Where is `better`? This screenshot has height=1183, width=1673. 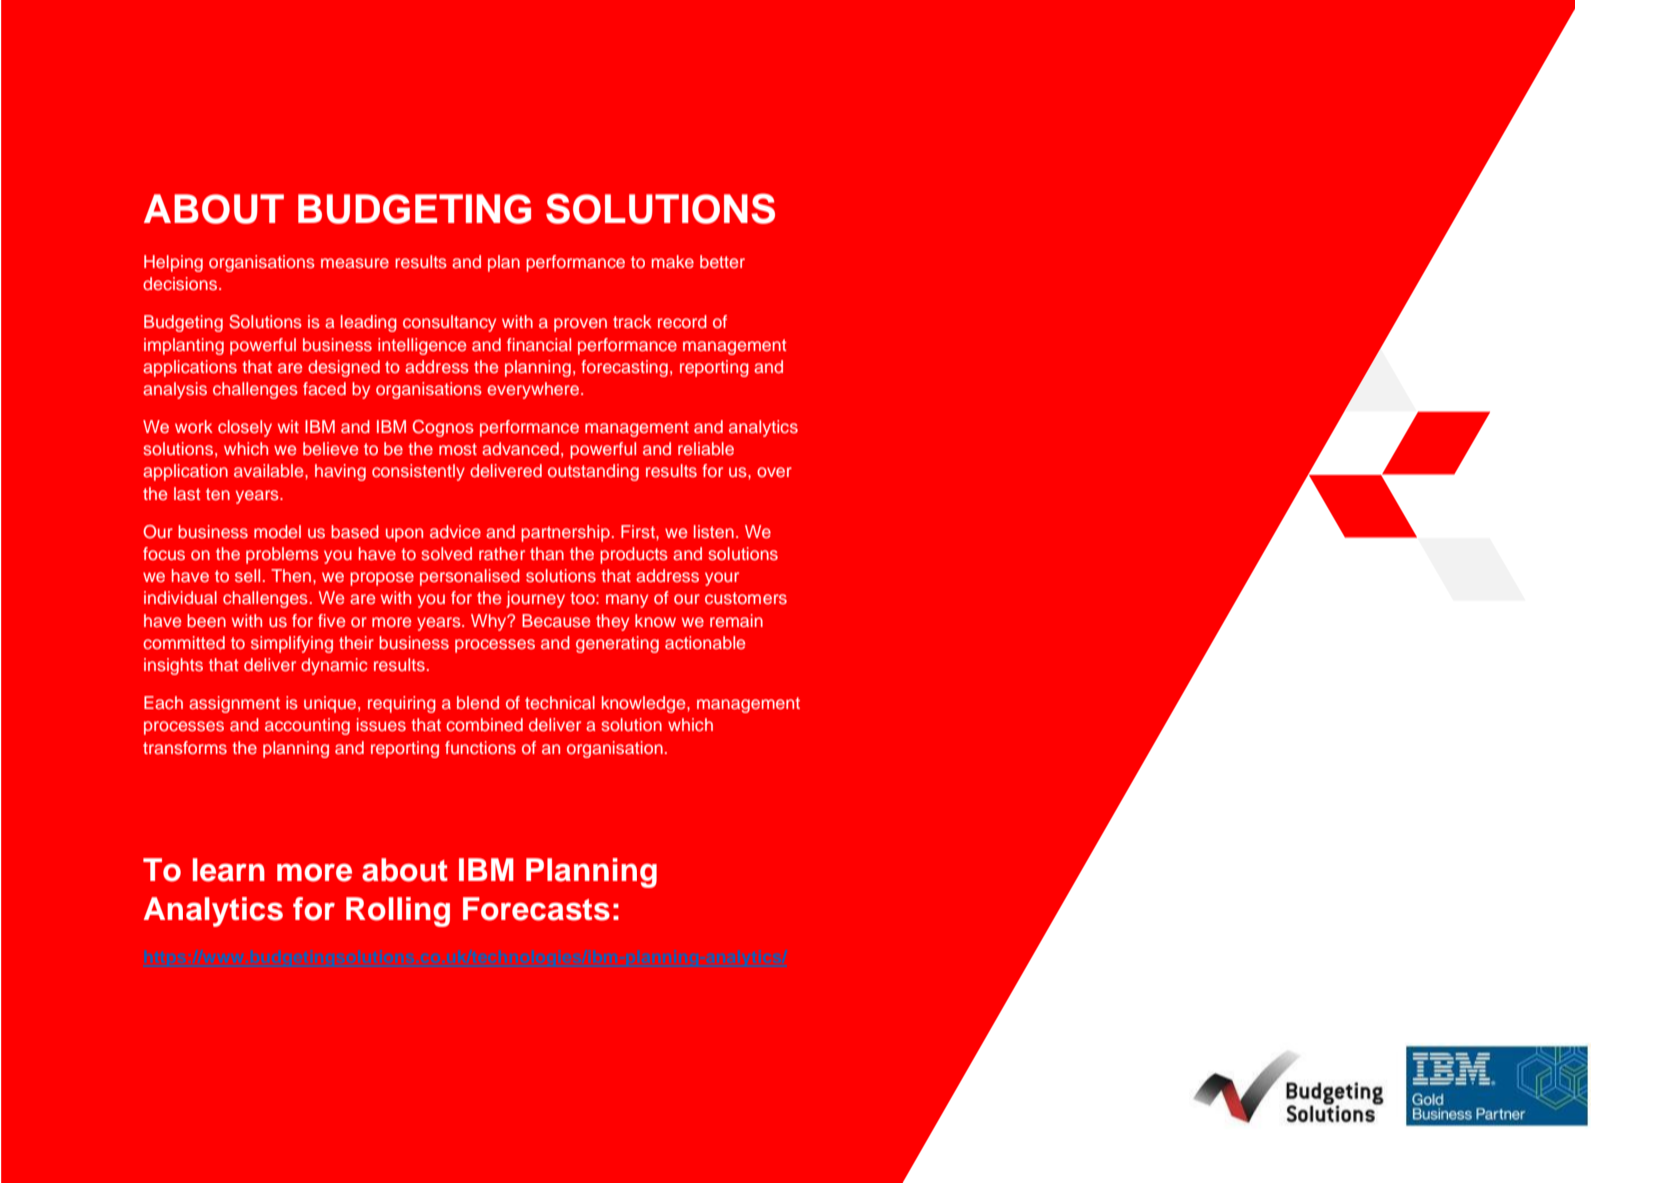
better is located at coordinates (722, 261).
